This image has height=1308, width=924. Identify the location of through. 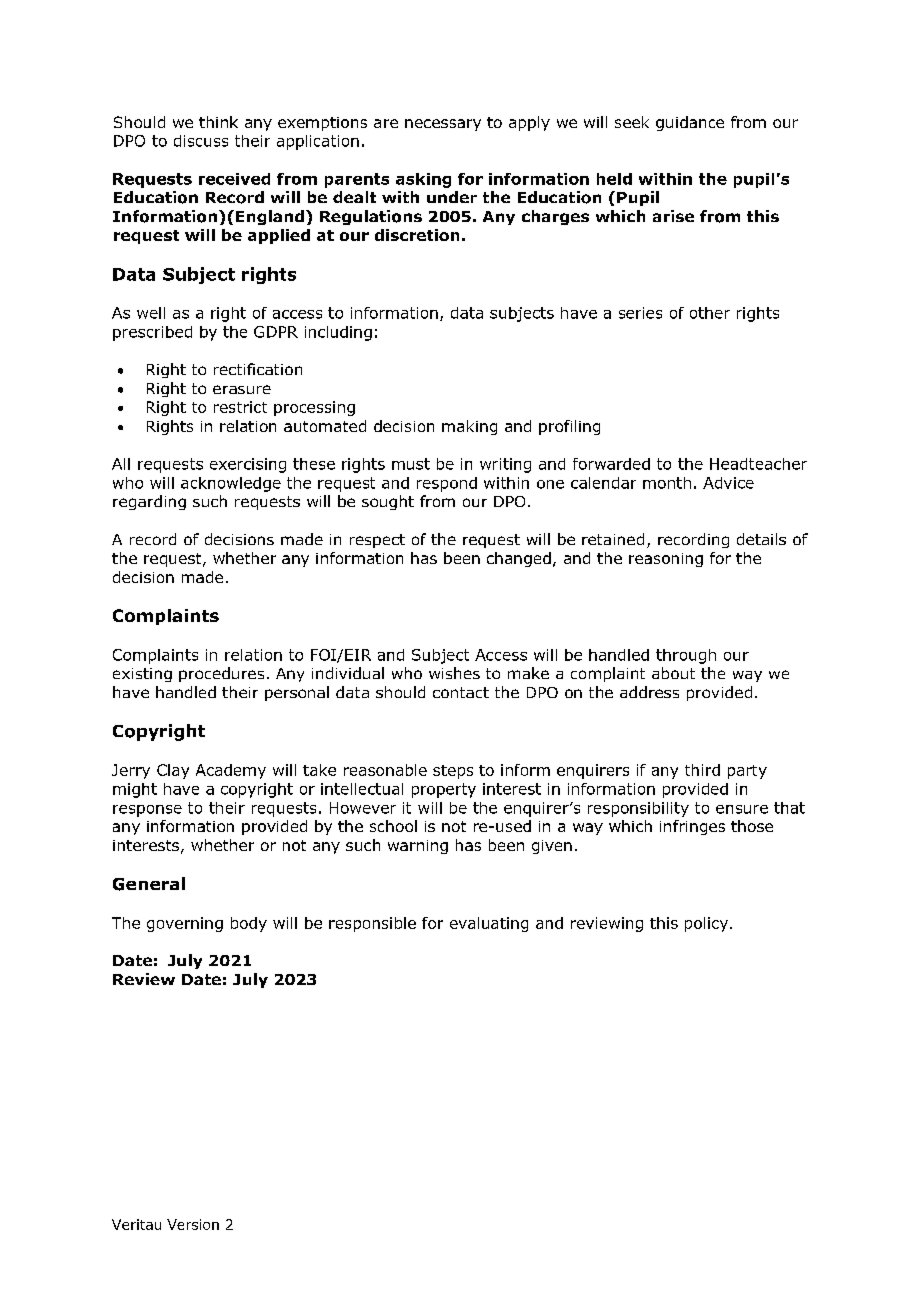
(686, 656).
